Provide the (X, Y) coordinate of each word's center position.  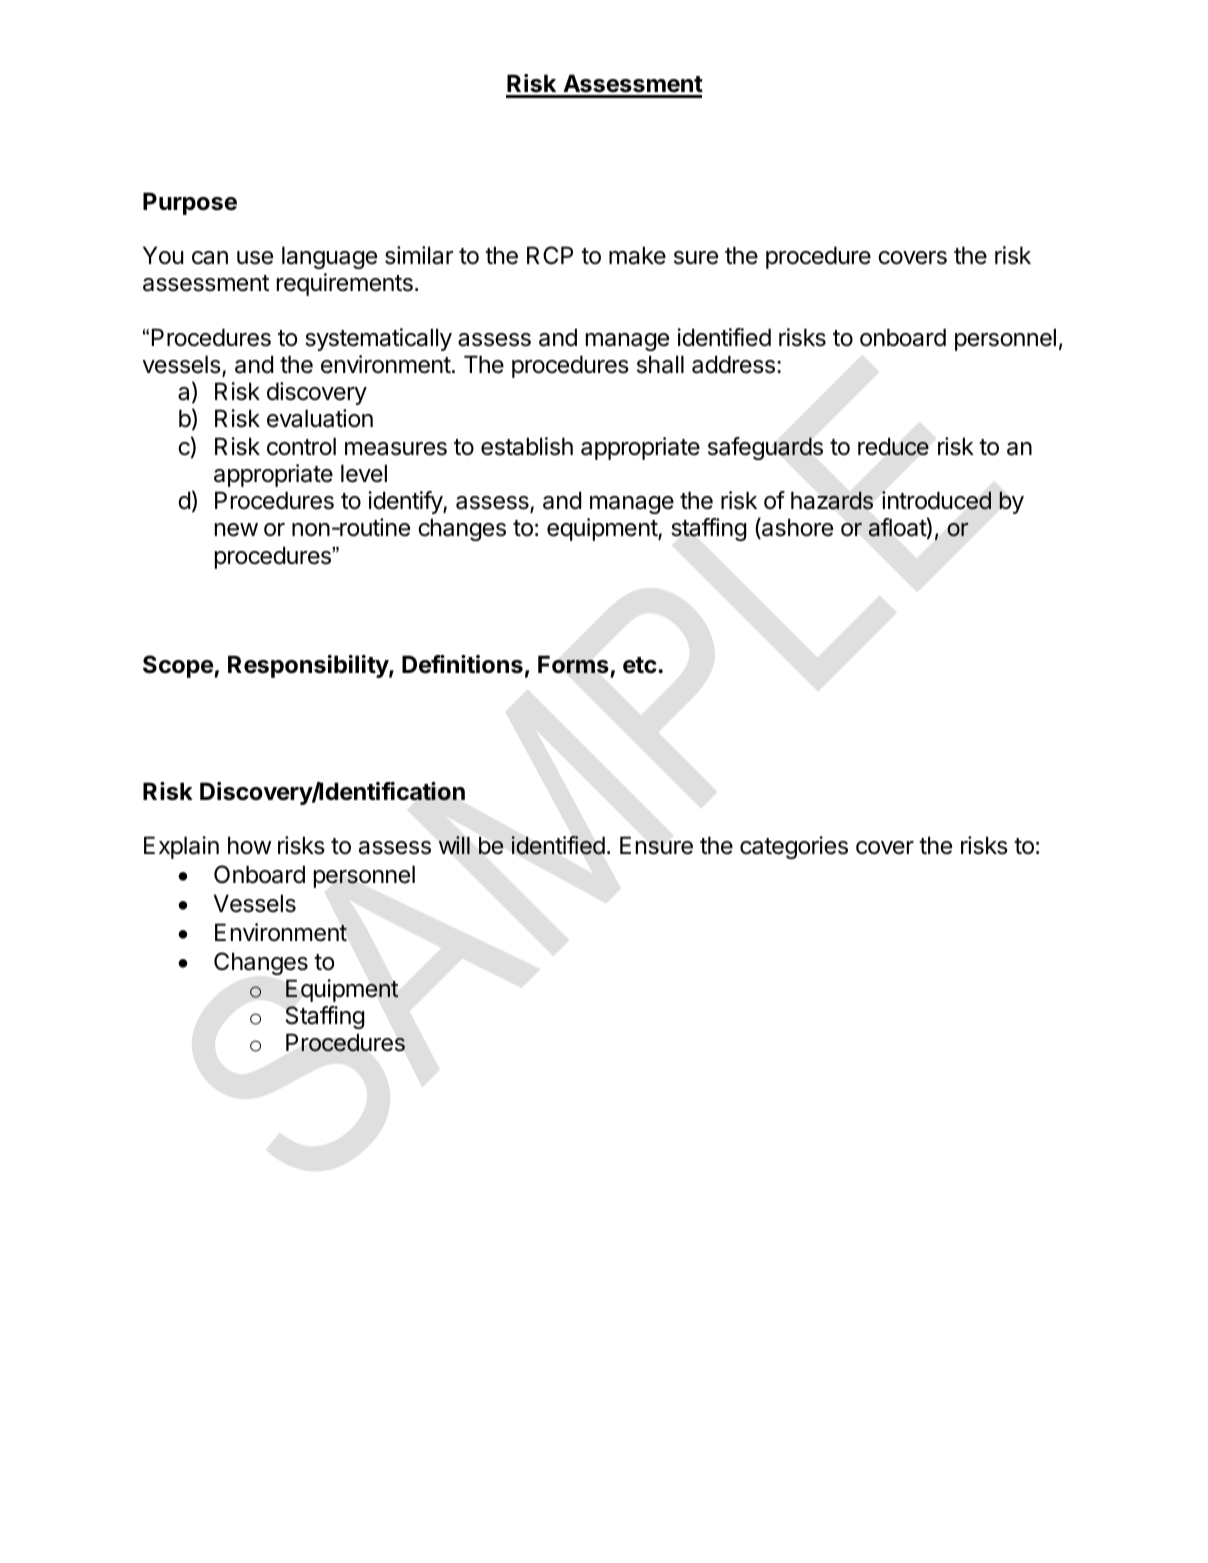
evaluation (320, 418)
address (733, 364)
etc (641, 665)
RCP (550, 255)
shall (660, 364)
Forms (573, 664)
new (236, 530)
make (637, 255)
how (249, 845)
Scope (179, 666)
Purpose (190, 203)
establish (527, 446)
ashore (796, 528)
